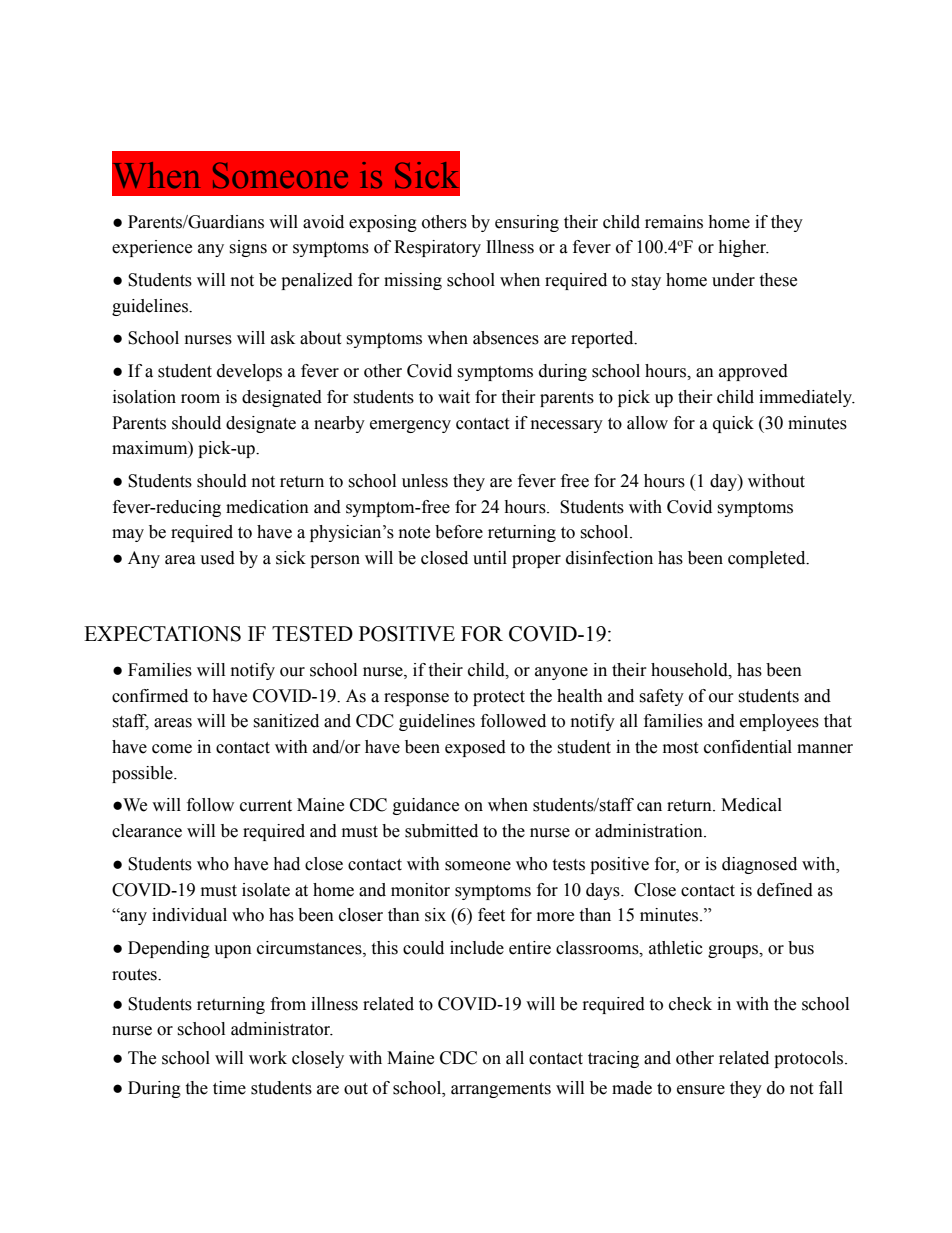 The height and width of the screenshot is (1233, 952). What do you see at coordinates (768, 559) in the screenshot?
I see `completed` at bounding box center [768, 559].
